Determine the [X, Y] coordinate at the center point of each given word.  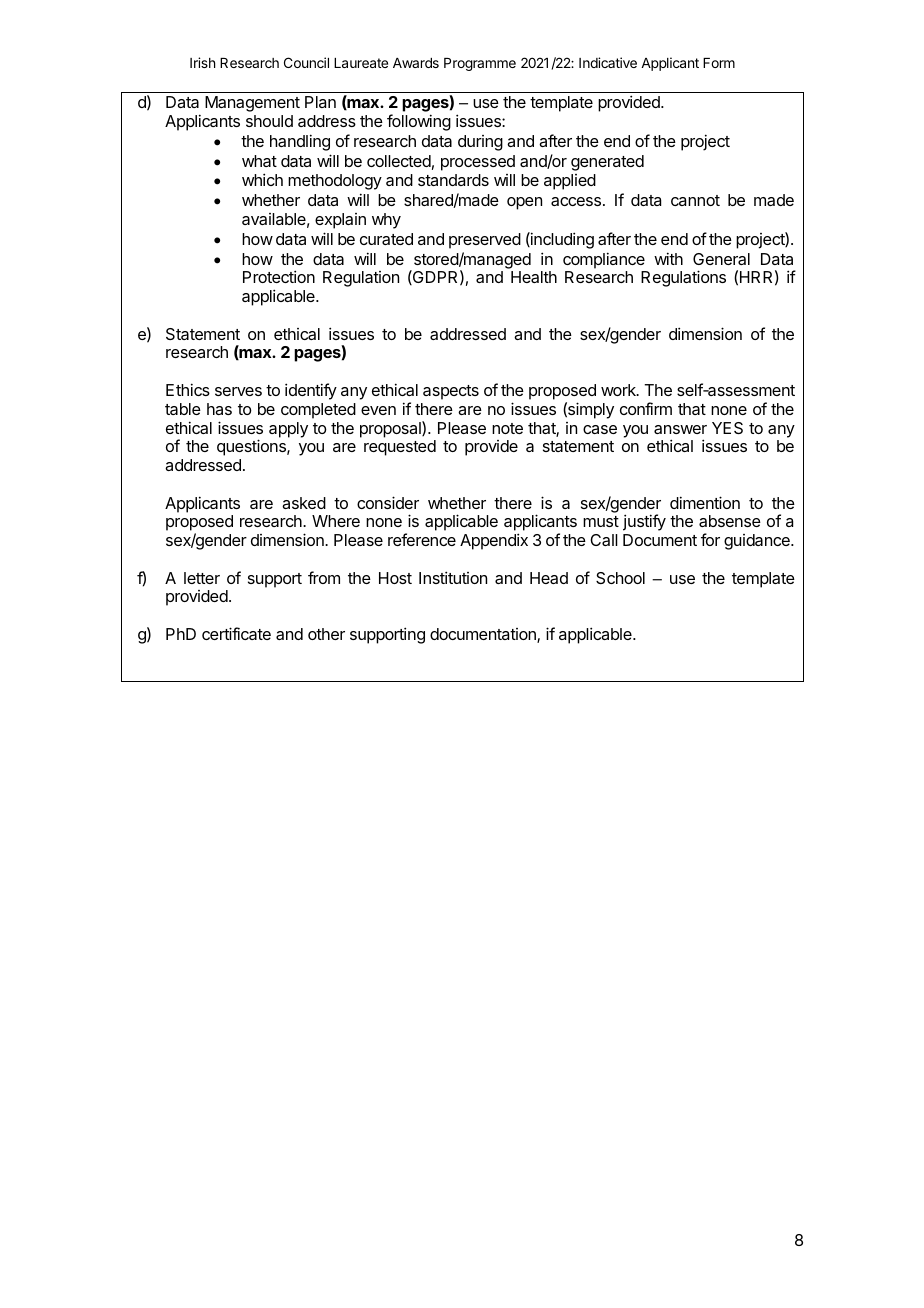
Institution [453, 577]
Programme [480, 64]
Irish [202, 62]
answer [680, 429]
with [668, 258]
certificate [236, 633]
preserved [485, 241]
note [507, 428]
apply [288, 430]
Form [719, 63]
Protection [279, 276]
